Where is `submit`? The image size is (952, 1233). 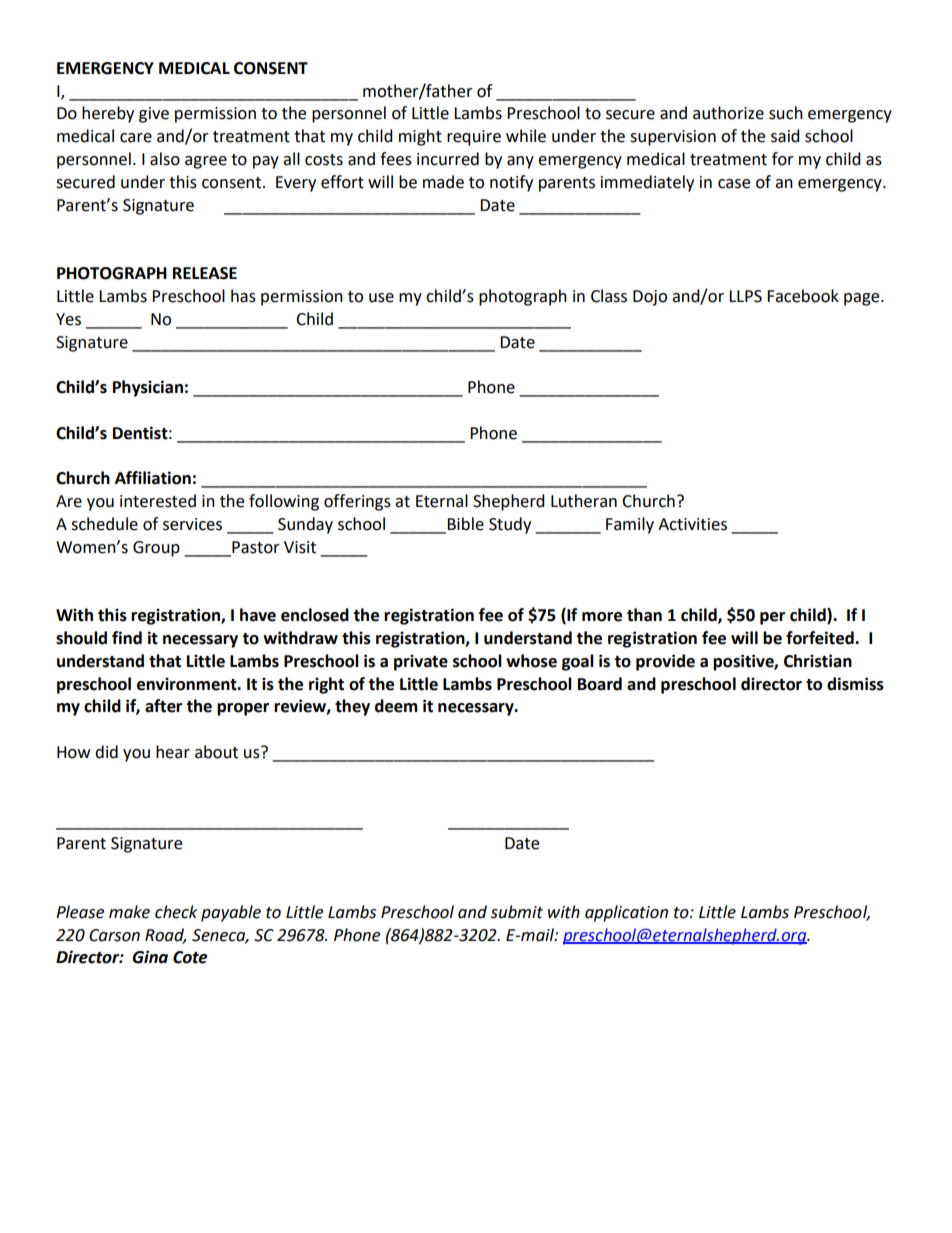
submit is located at coordinates (516, 912).
